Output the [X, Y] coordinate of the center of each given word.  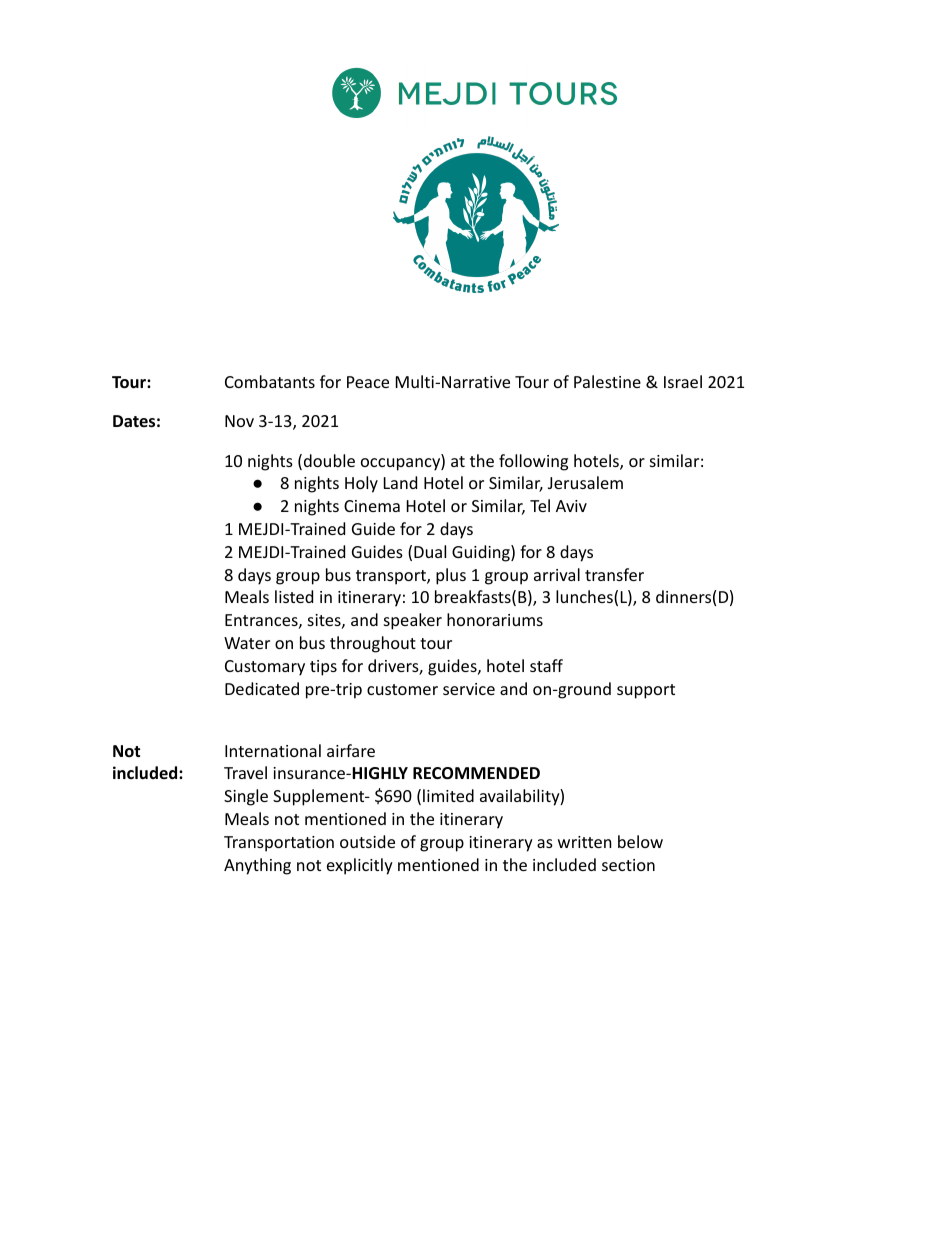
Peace [368, 382]
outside [367, 841]
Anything [257, 866]
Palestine [607, 381]
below [640, 841]
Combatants [270, 381]
